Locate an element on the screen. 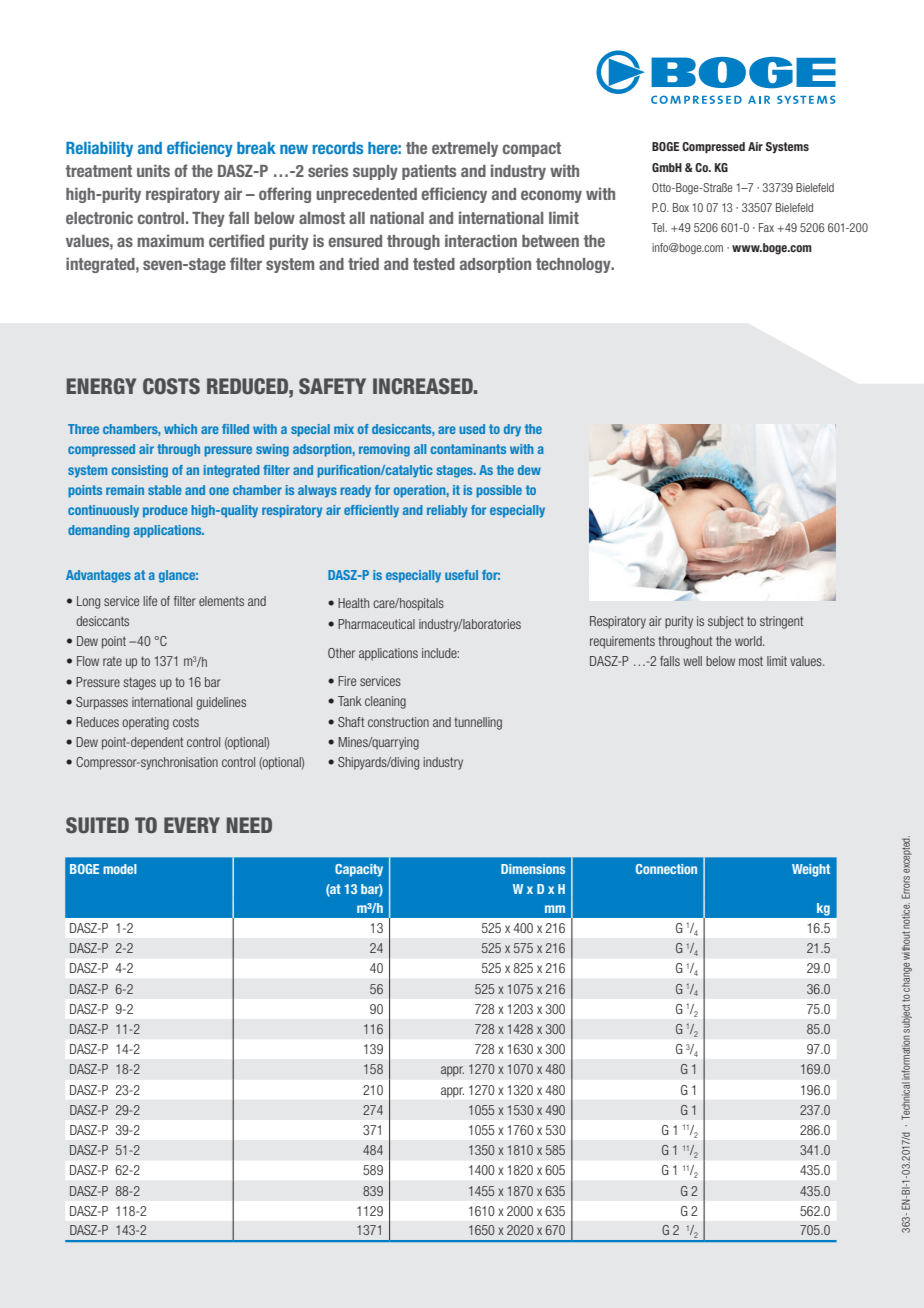  units is located at coordinates (153, 170).
